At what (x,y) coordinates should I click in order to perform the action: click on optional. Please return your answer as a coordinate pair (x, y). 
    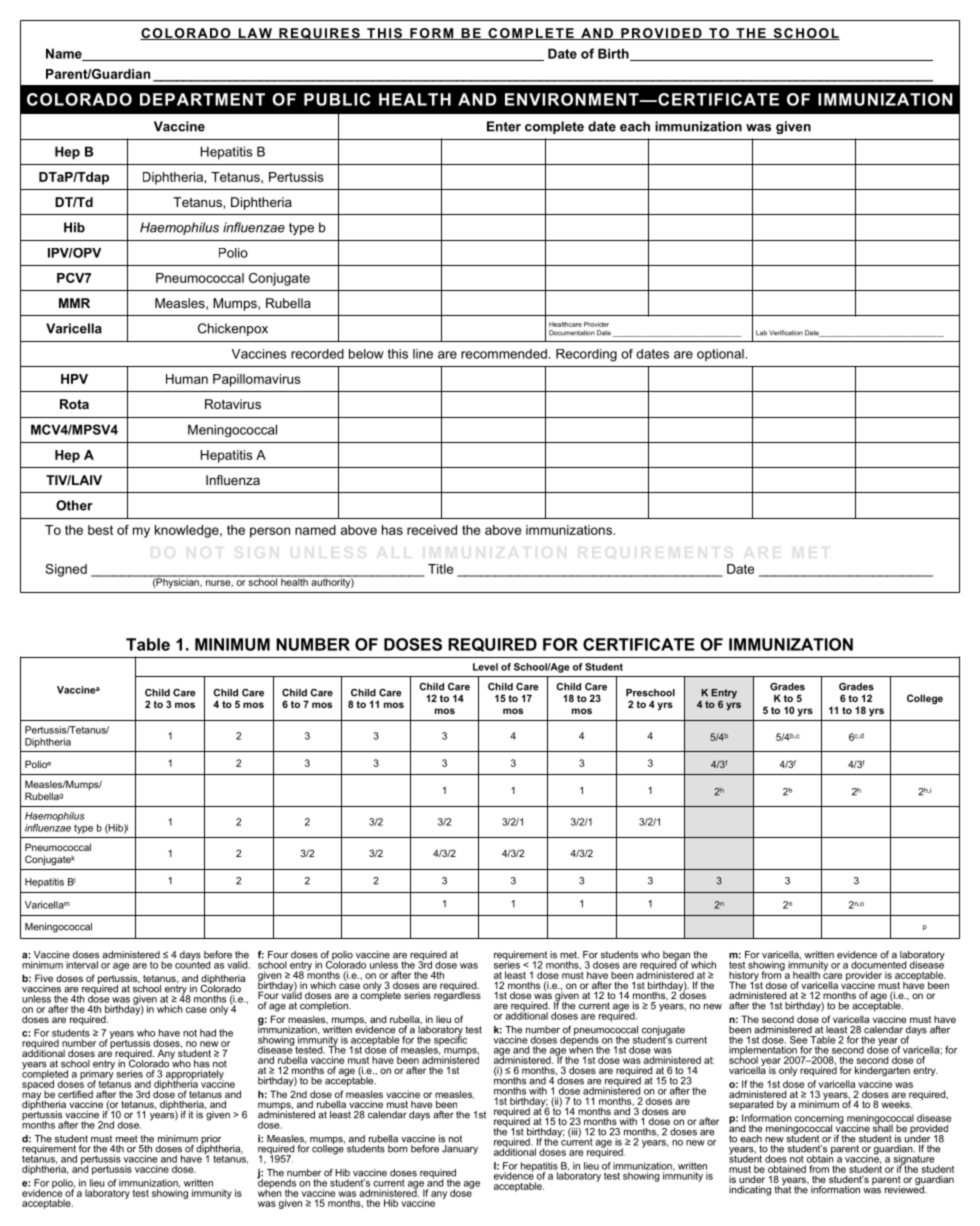
    Looking at the image, I should click on (721, 355).
